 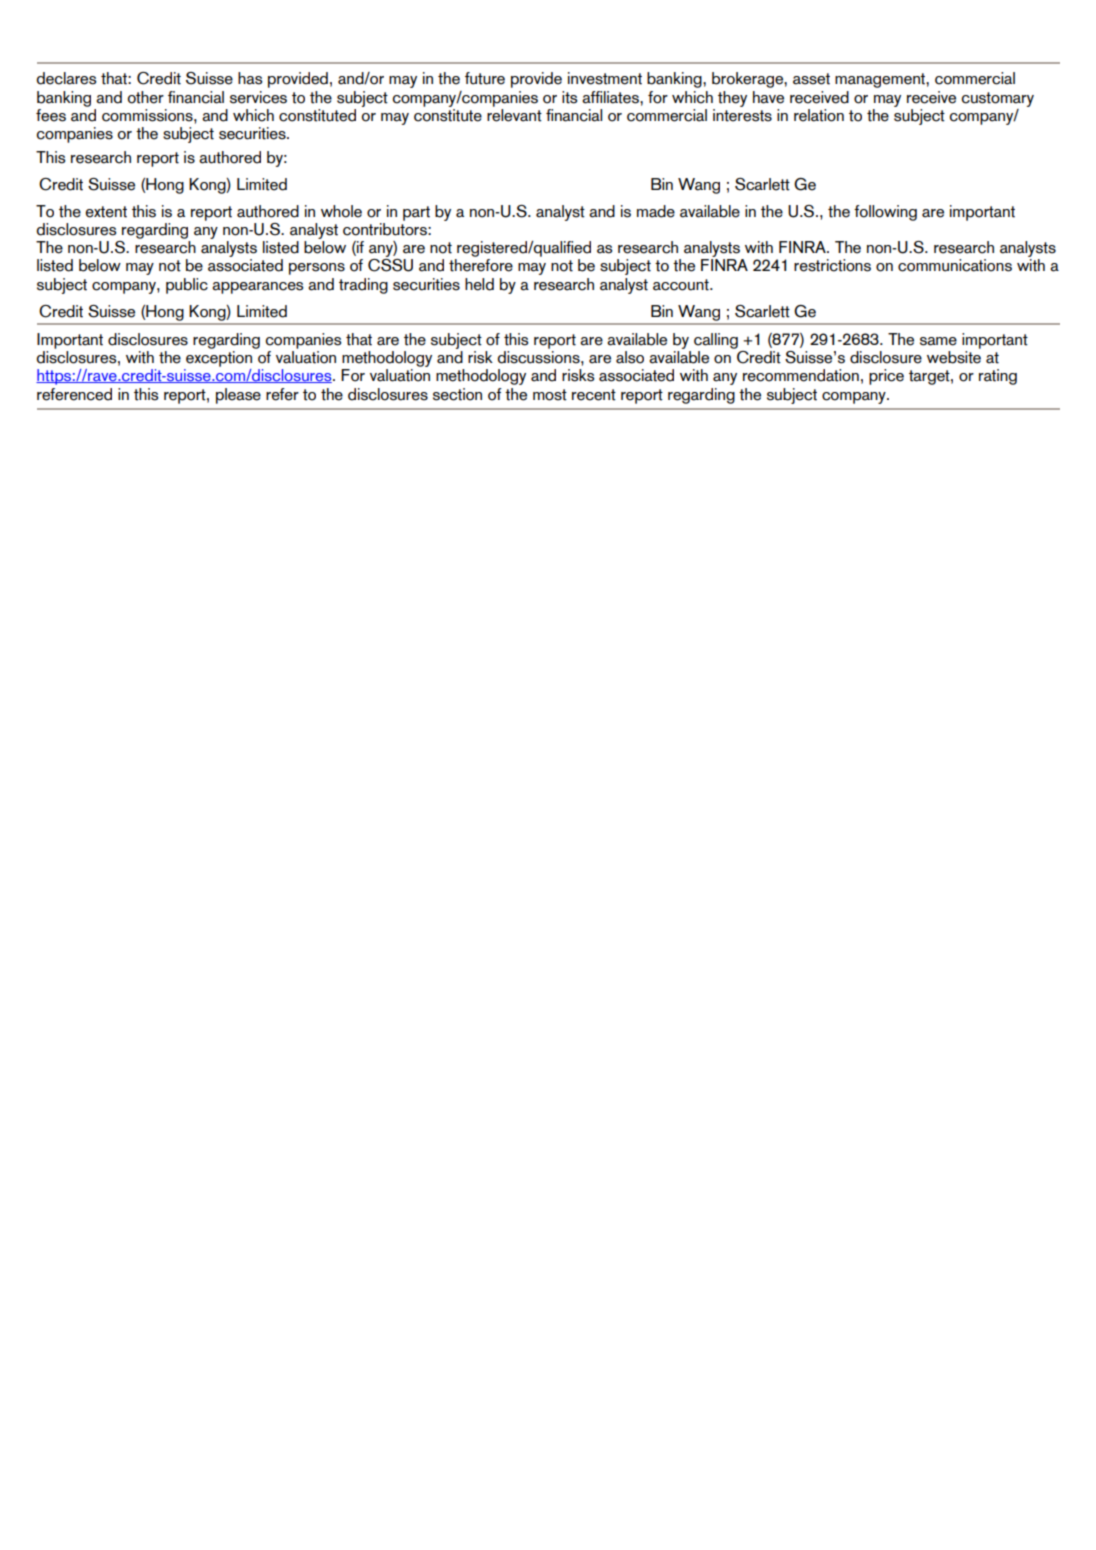 What do you see at coordinates (886, 377) in the screenshot?
I see `price` at bounding box center [886, 377].
